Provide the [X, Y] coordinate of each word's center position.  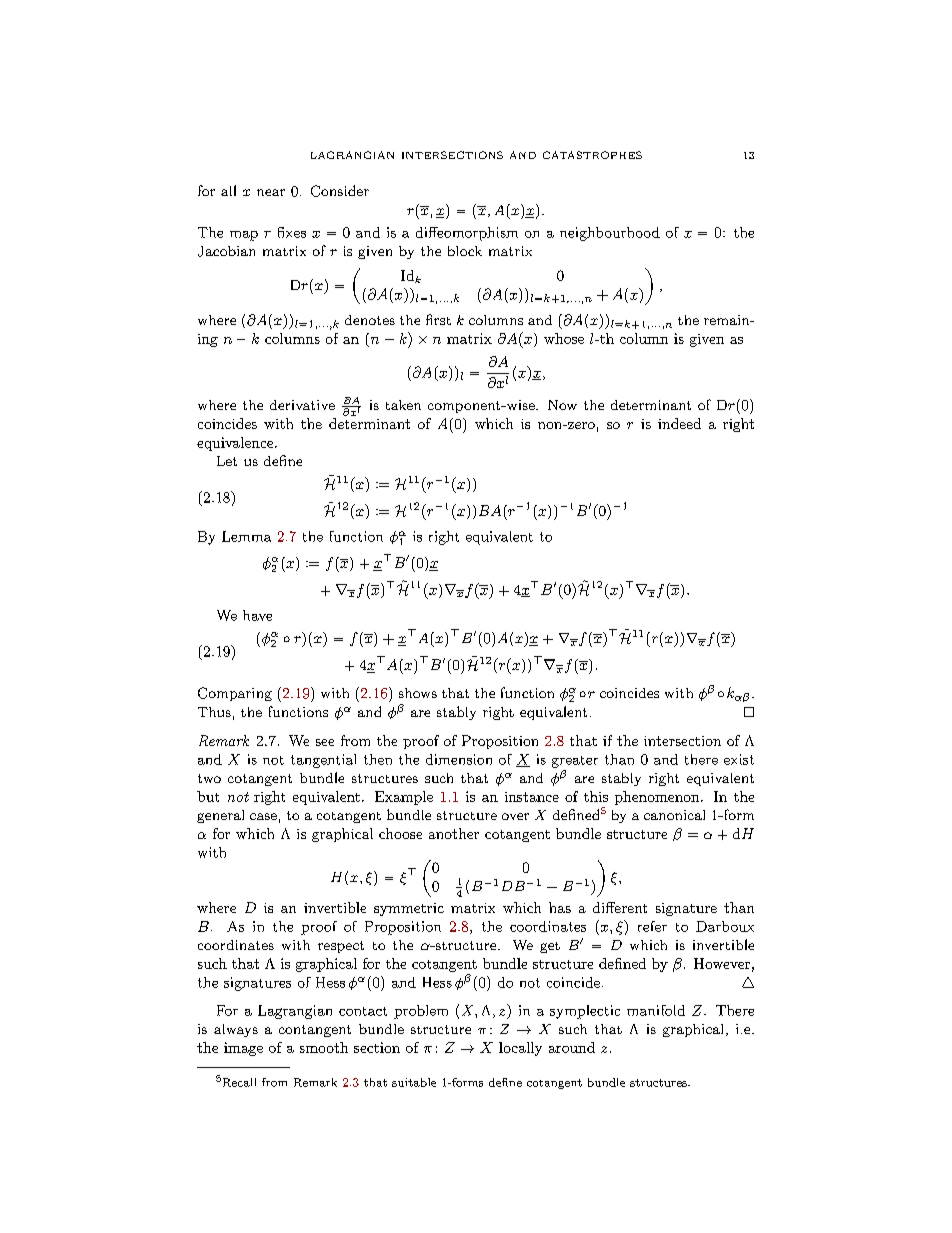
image [243, 1049]
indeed [679, 423]
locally [520, 1049]
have [257, 615]
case [263, 816]
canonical [674, 815]
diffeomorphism [467, 234]
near [271, 192]
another [454, 833]
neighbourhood [610, 234]
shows [418, 693]
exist [739, 759]
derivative [302, 405]
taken [403, 405]
